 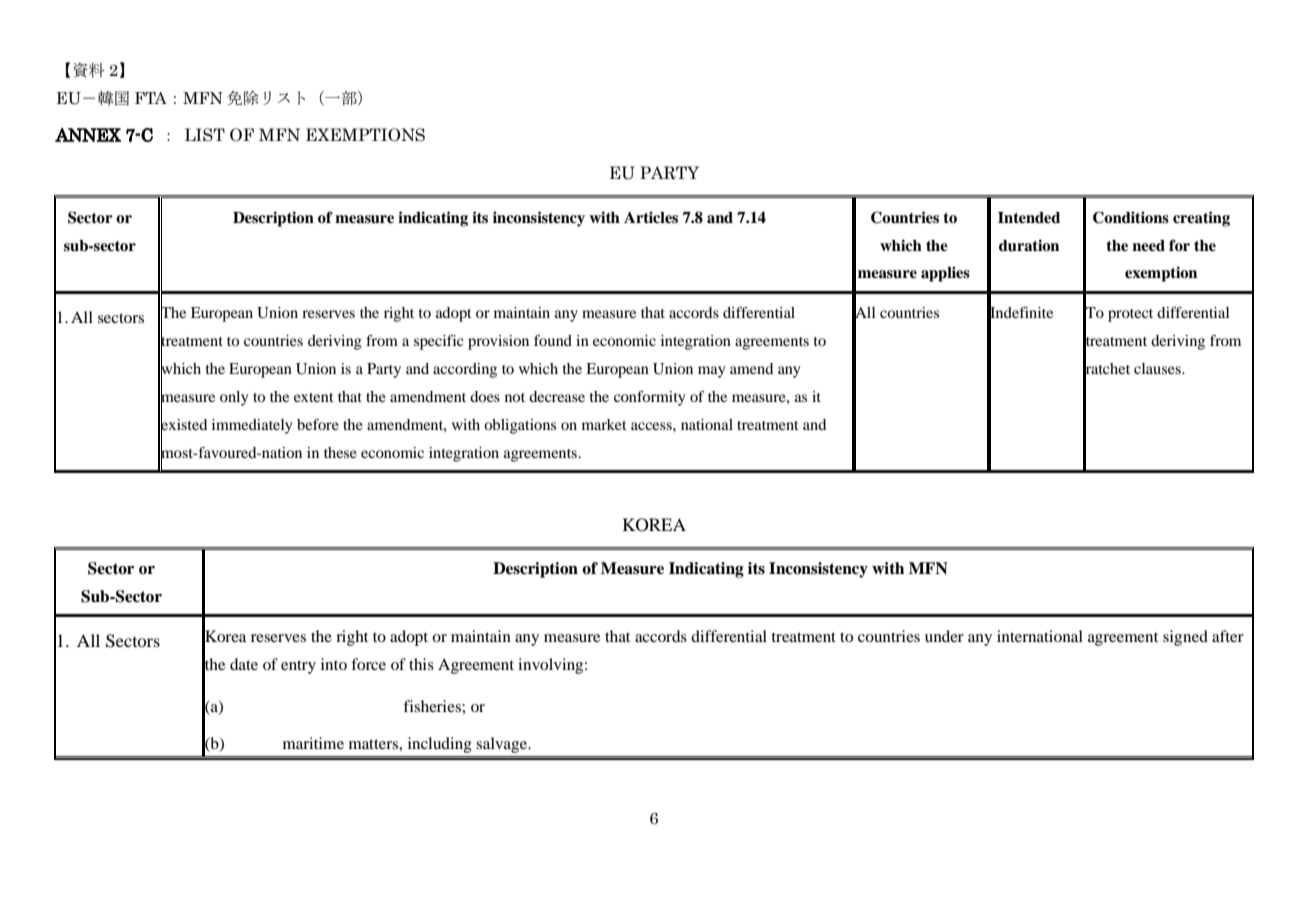 I want to click on signed, so click(x=1185, y=638).
